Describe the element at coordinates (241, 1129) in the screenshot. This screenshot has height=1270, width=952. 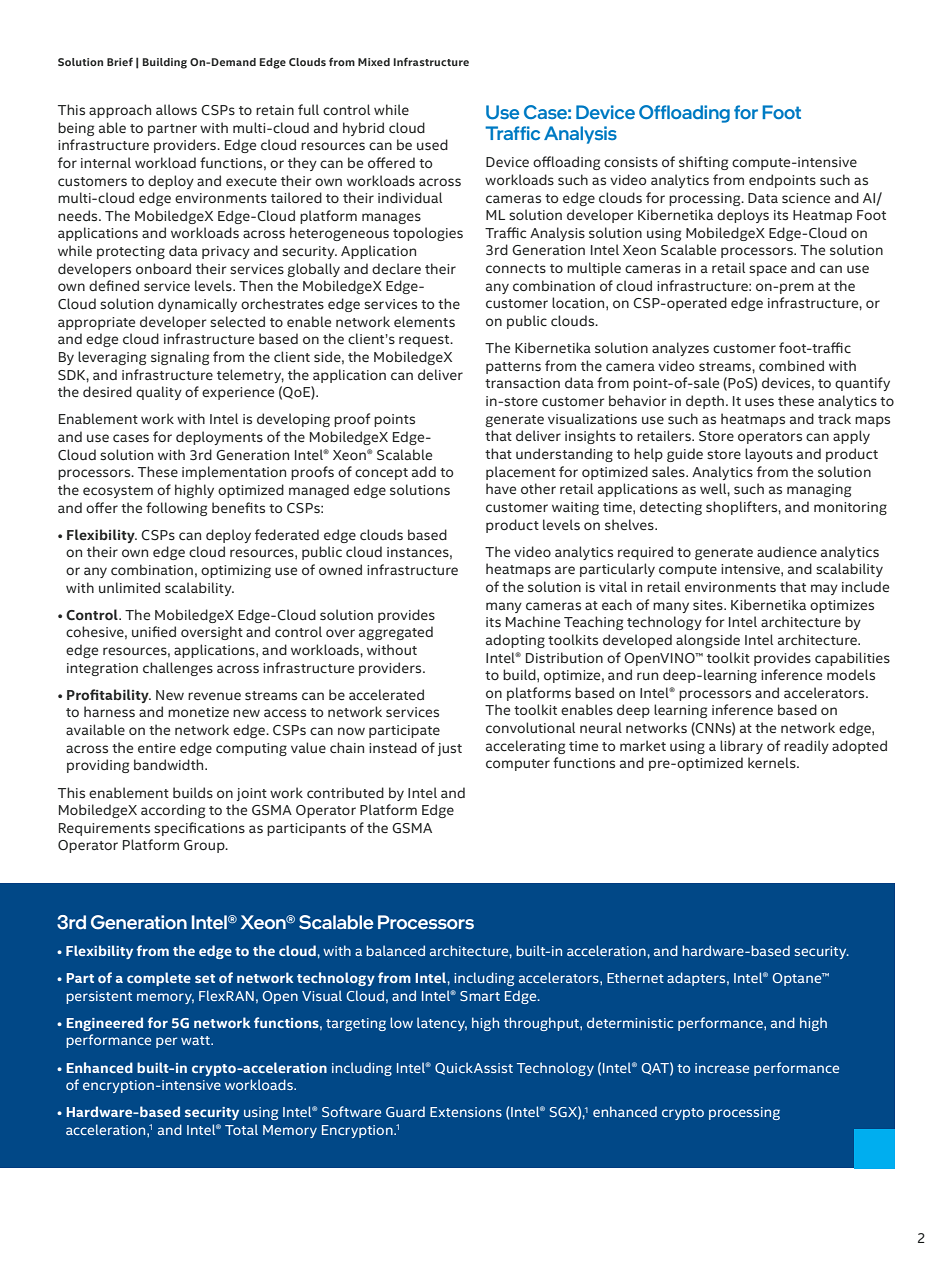
I see `Total` at that location.
